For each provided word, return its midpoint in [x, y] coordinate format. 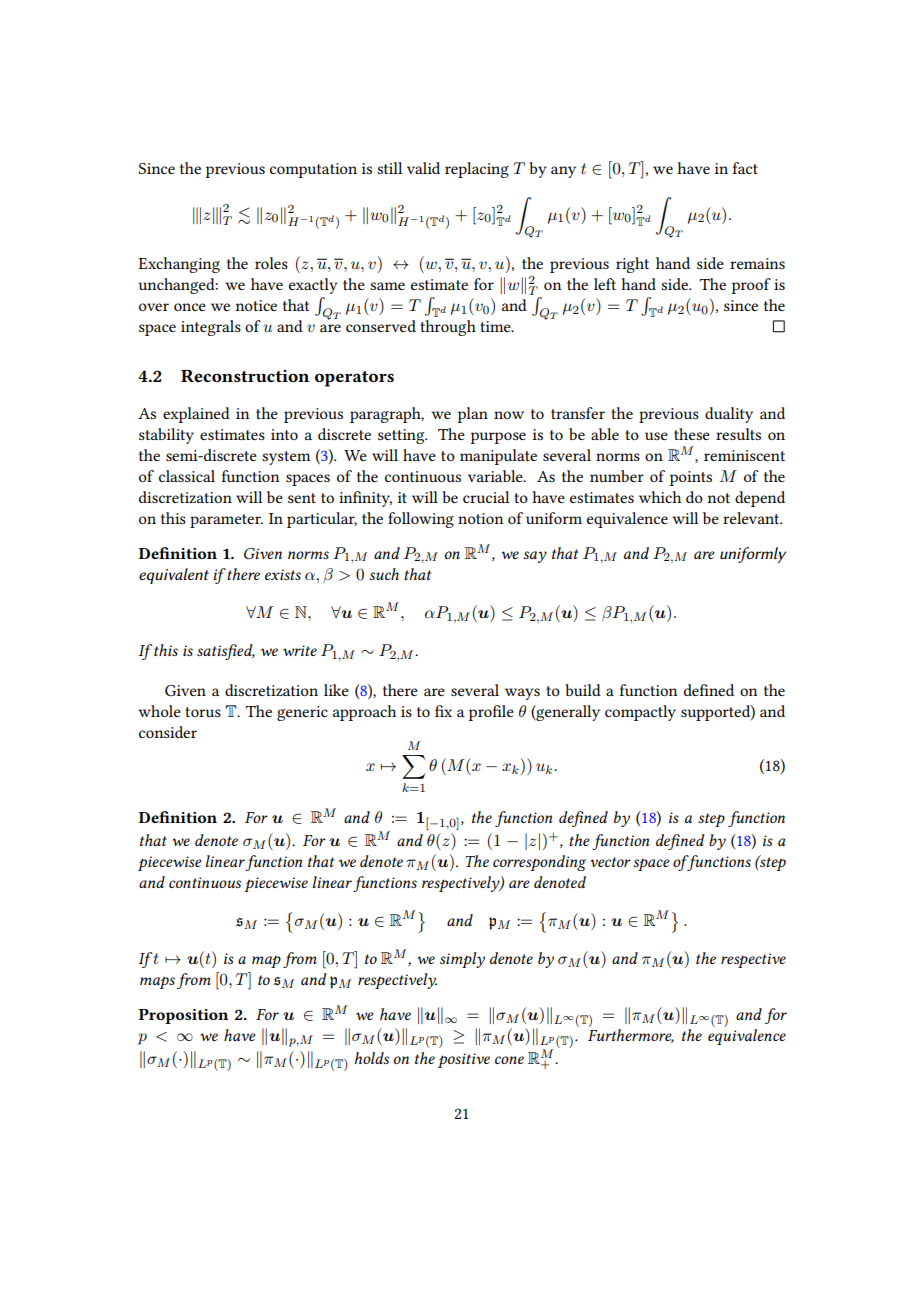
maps [157, 982]
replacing [477, 170]
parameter [226, 521]
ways [522, 694]
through [448, 328]
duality [729, 415]
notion [480, 518]
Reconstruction [245, 376]
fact [745, 168]
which [660, 497]
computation [313, 170]
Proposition [183, 1016]
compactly [640, 713]
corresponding [539, 863]
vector [610, 862]
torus [203, 712]
